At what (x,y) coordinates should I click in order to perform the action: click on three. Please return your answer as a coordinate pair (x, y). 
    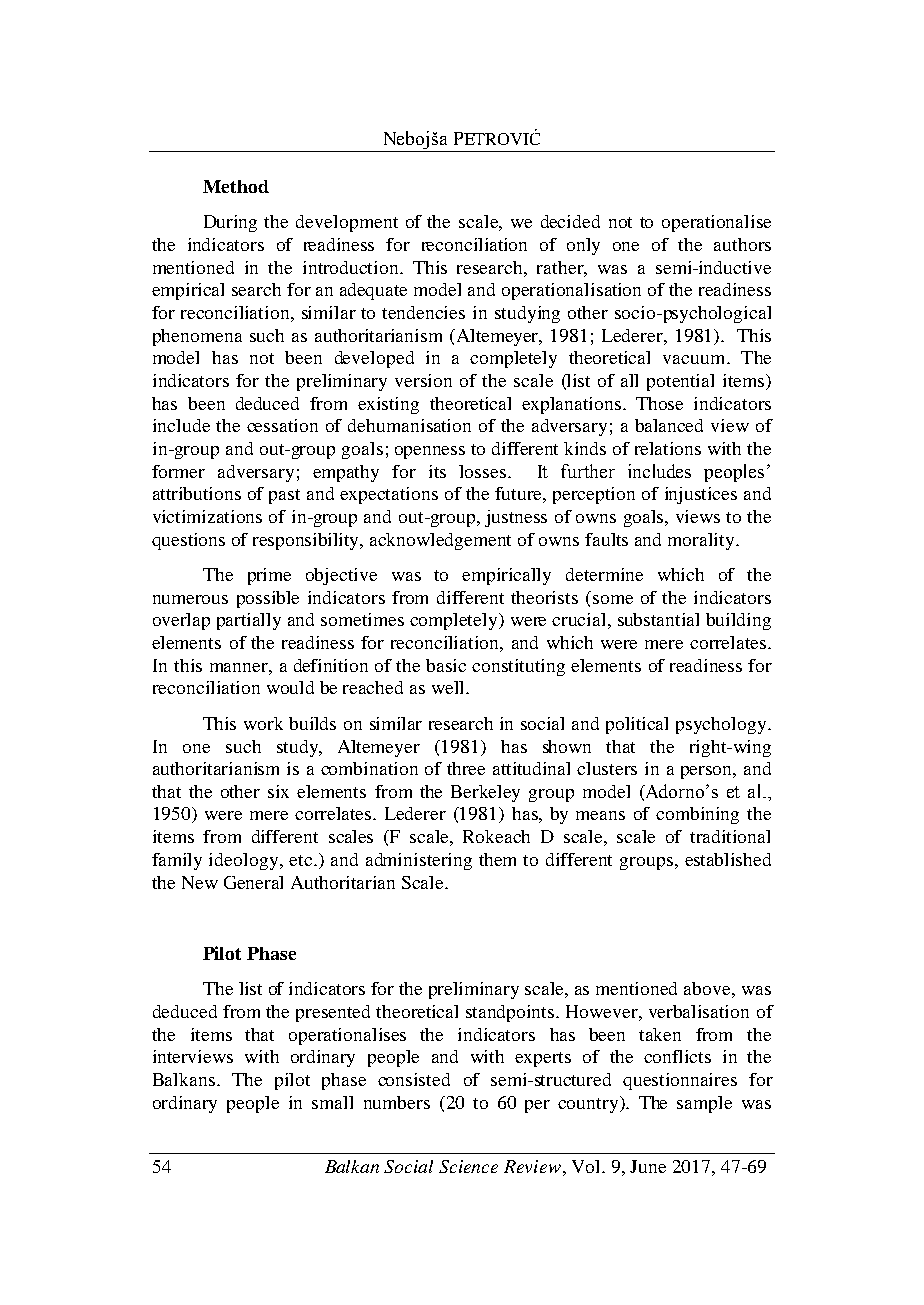
    Looking at the image, I should click on (466, 768).
